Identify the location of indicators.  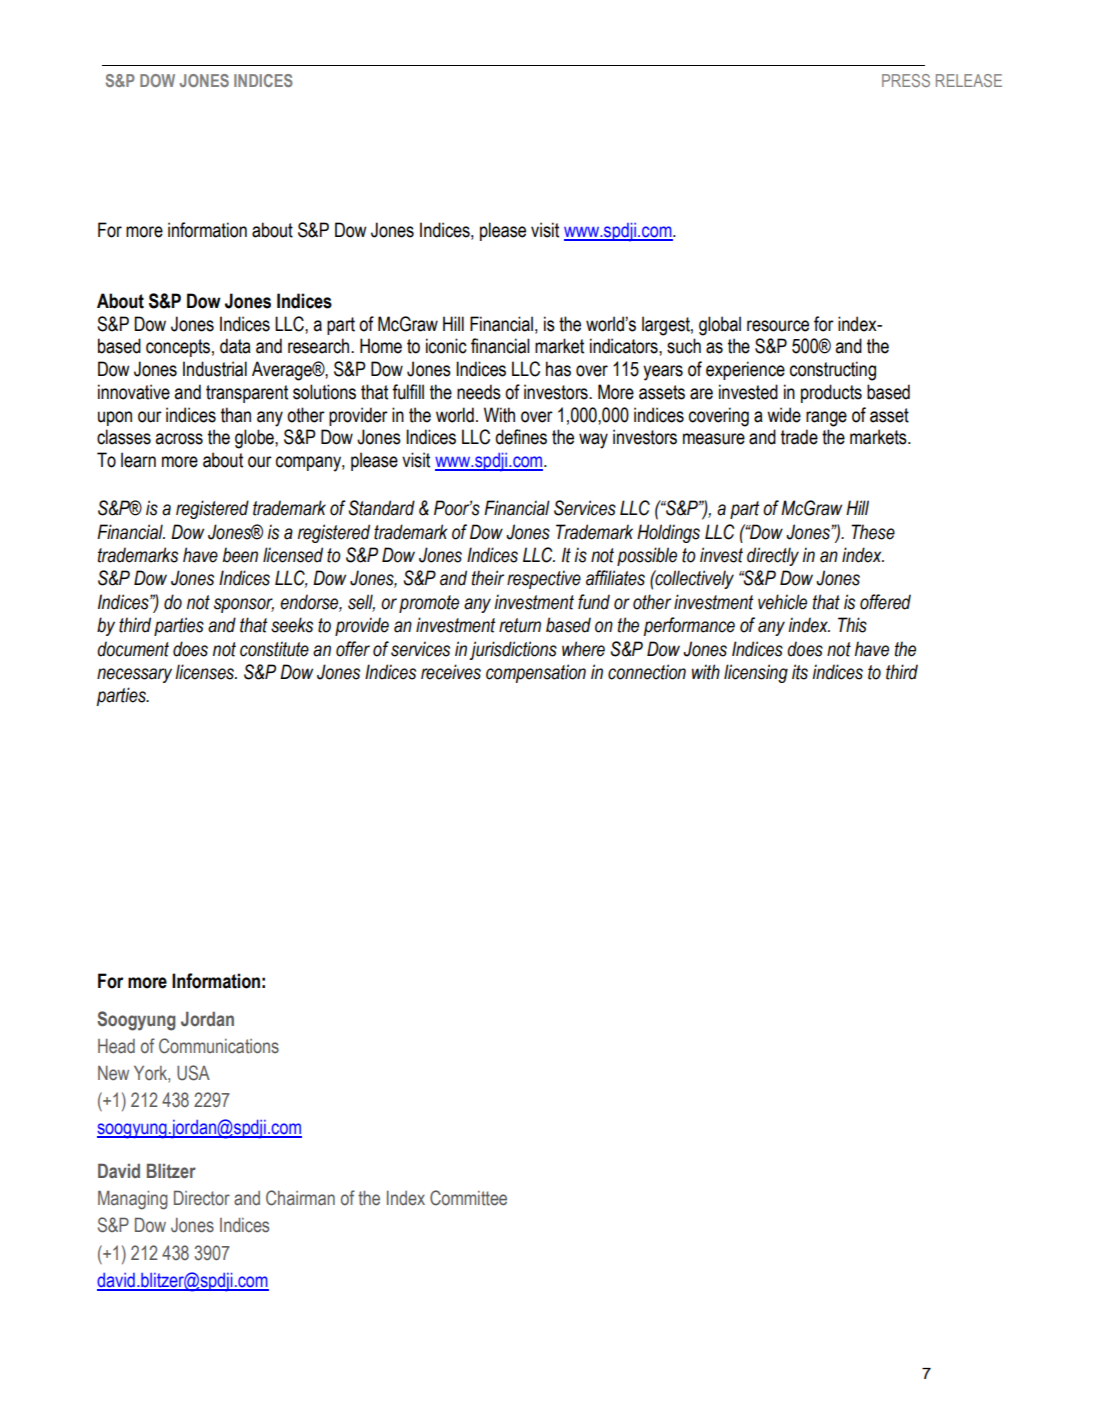
(625, 346).
